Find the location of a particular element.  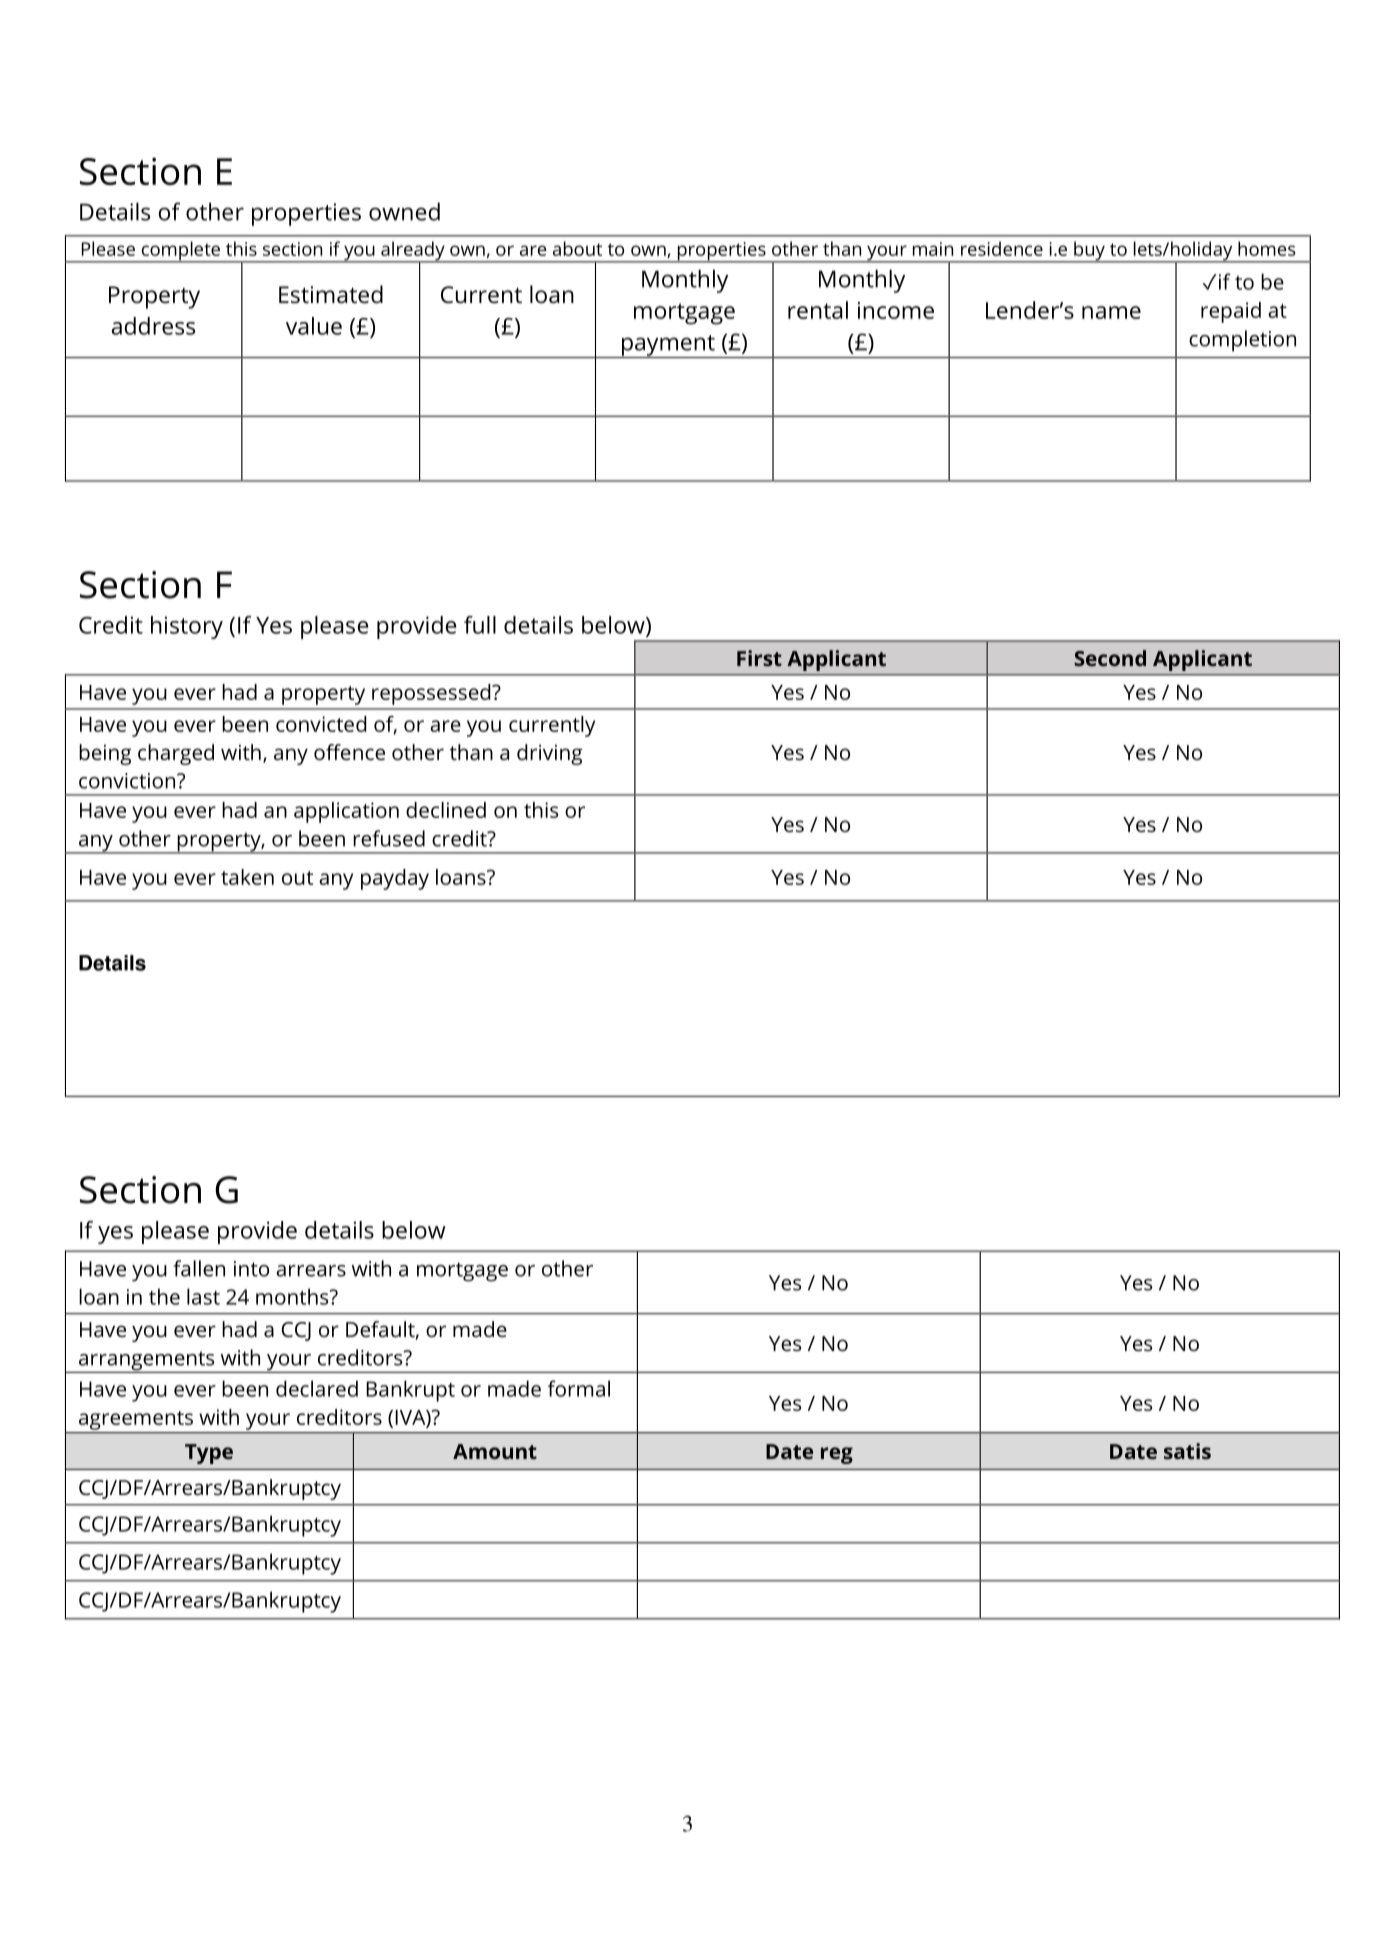

Type is located at coordinates (209, 1454).
